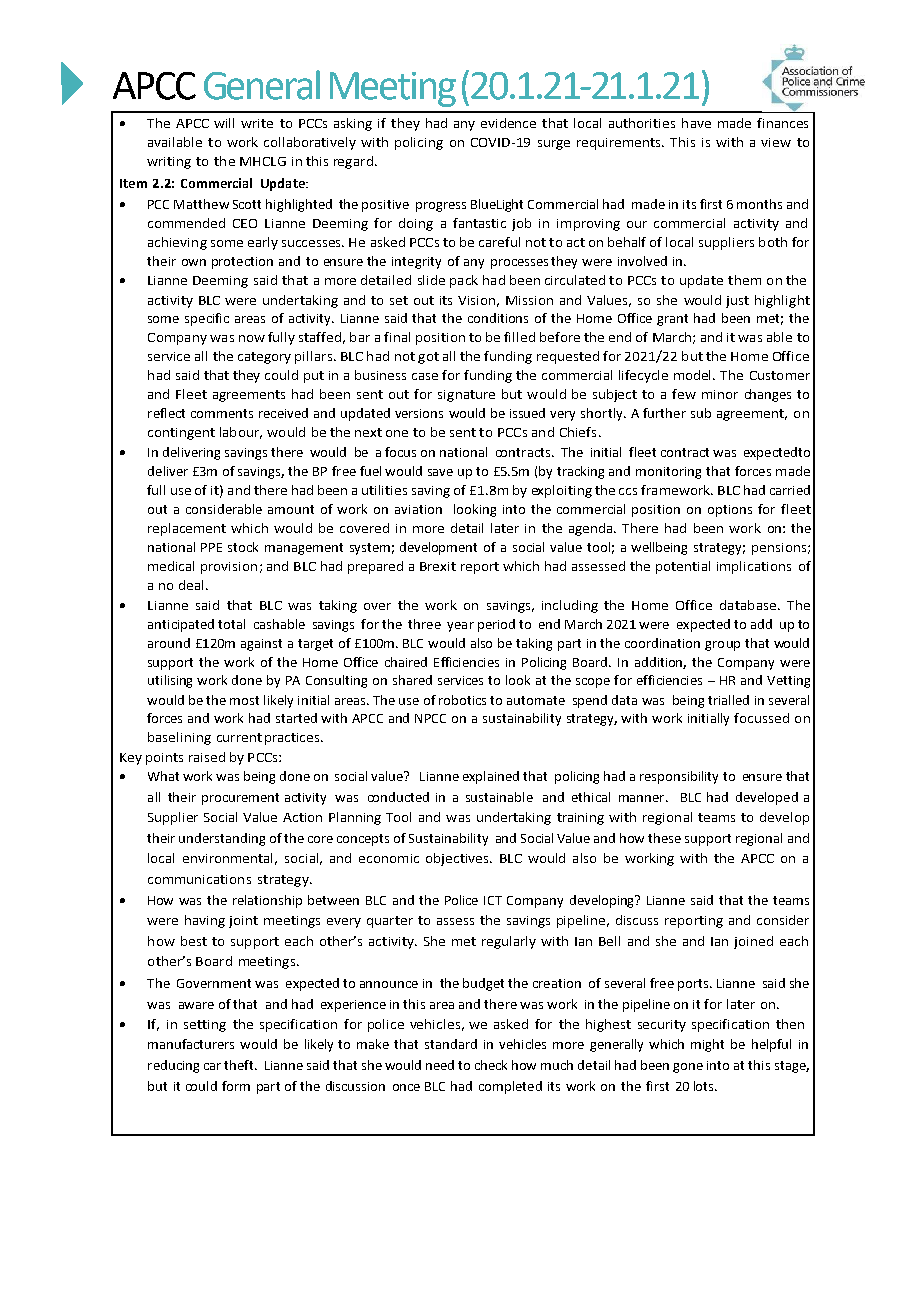 The height and width of the screenshot is (1308, 924). What do you see at coordinates (498, 318) in the screenshot?
I see `conditions` at bounding box center [498, 318].
